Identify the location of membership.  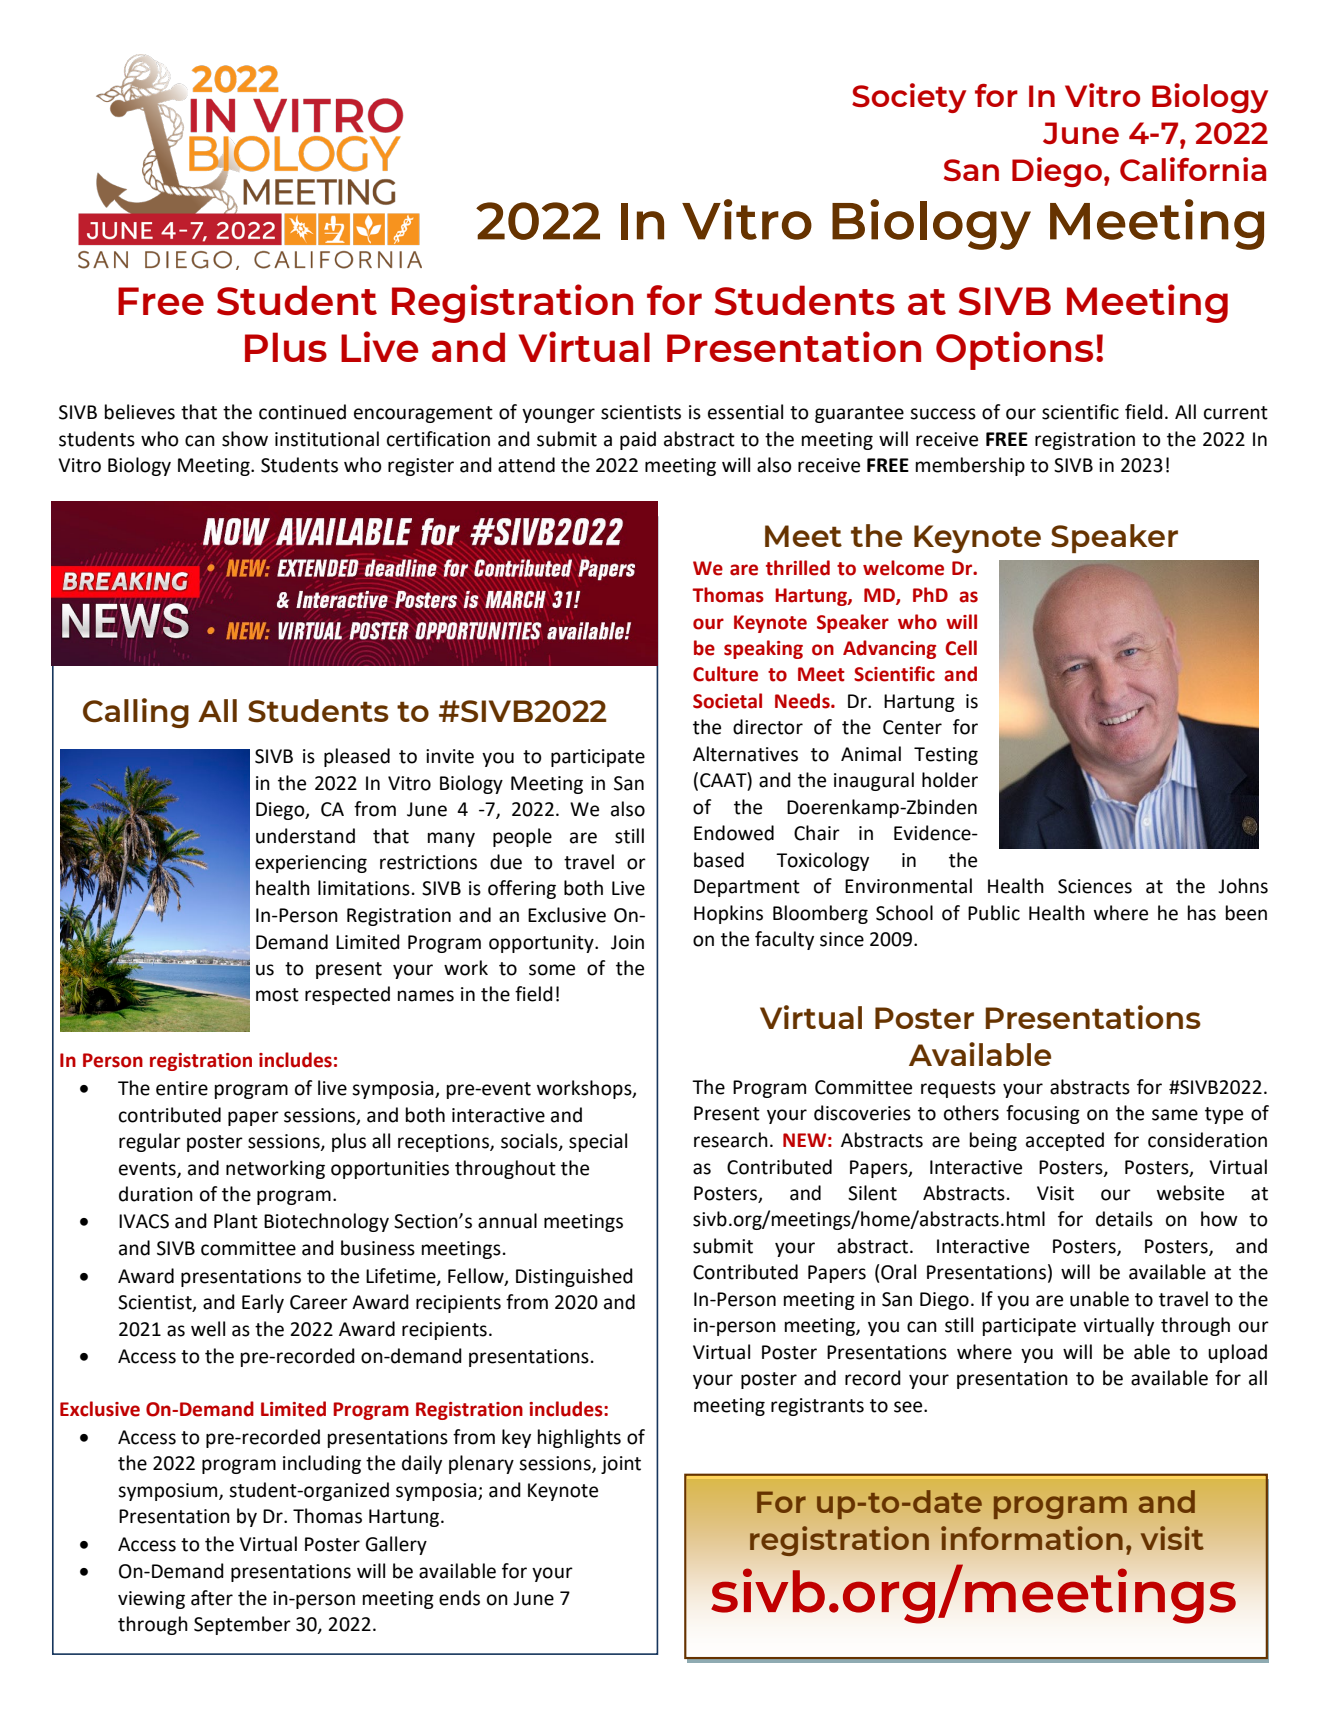
(970, 466).
